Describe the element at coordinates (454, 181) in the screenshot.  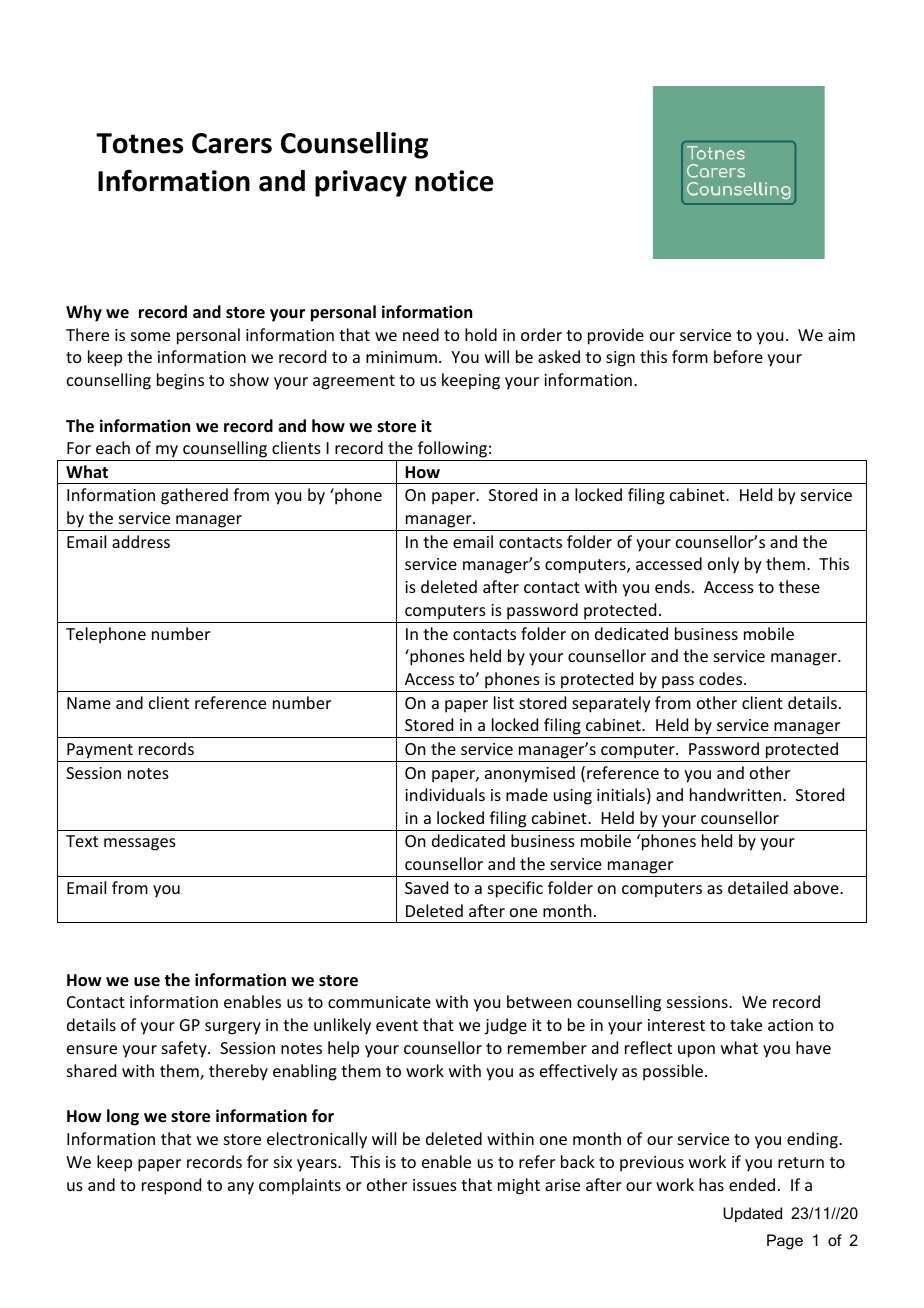
I see `notice` at that location.
